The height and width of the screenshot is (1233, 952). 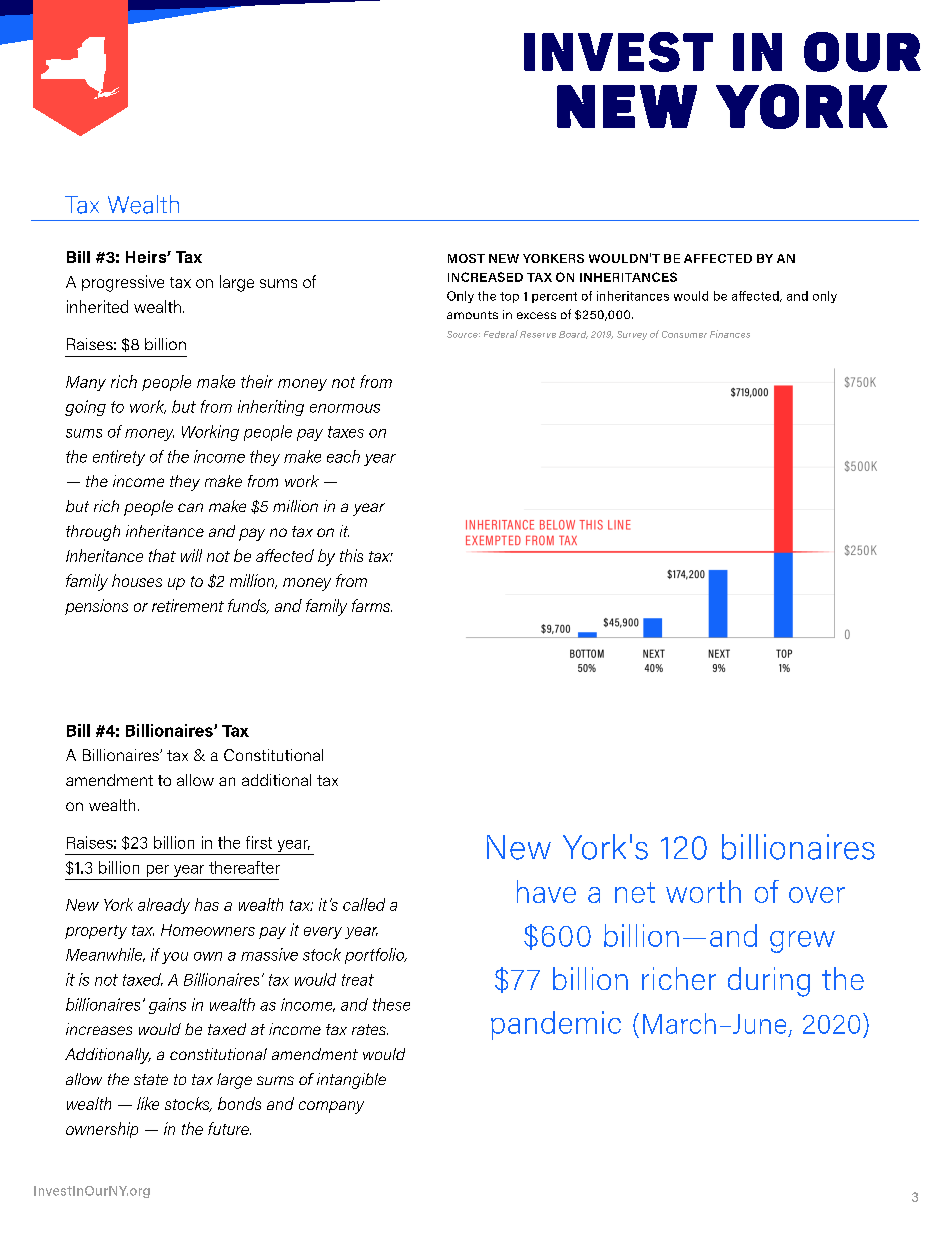 I want to click on over, so click(x=817, y=895).
